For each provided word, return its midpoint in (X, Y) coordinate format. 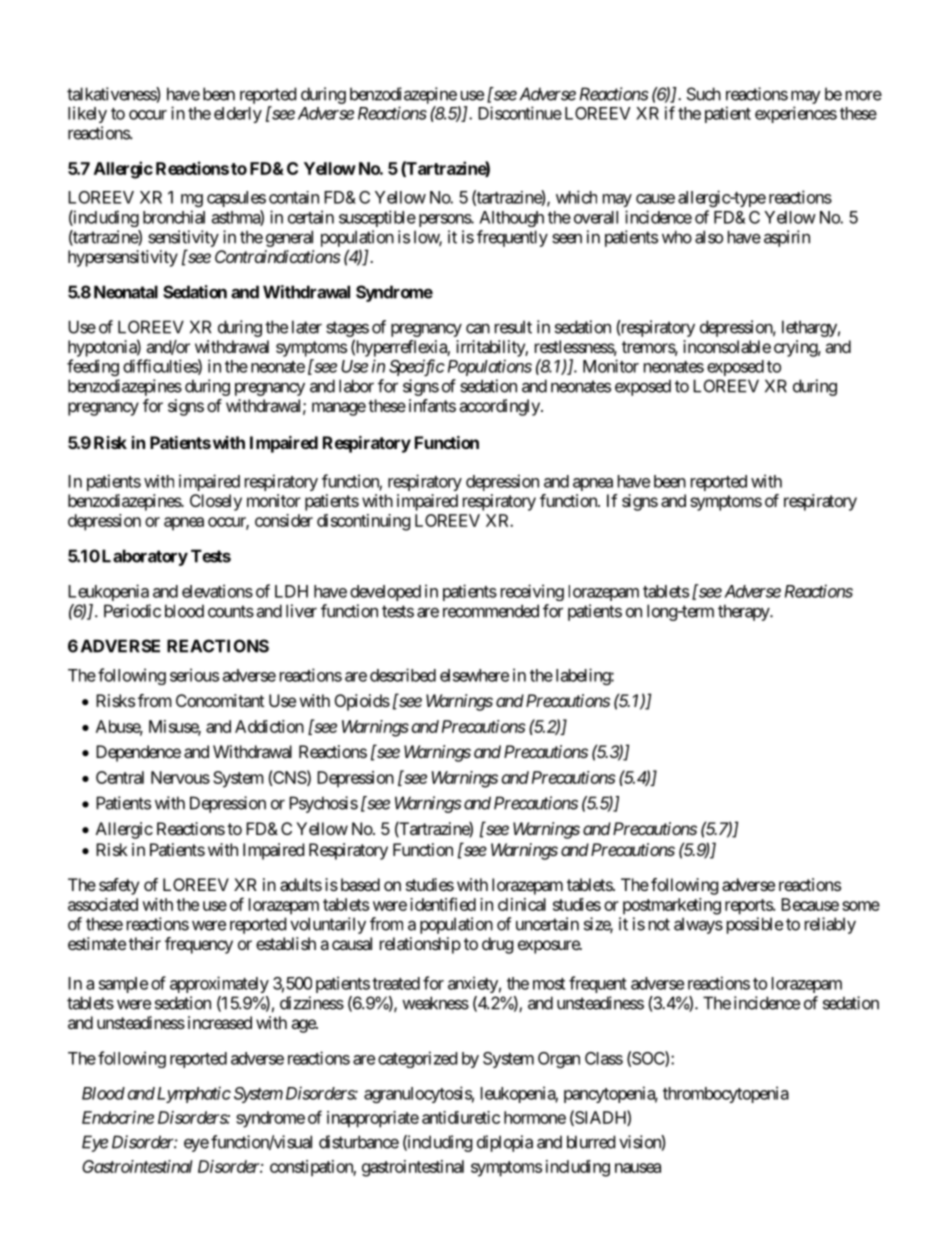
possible (755, 925)
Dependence (138, 753)
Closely (216, 502)
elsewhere (474, 675)
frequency (199, 945)
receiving (532, 592)
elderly (238, 115)
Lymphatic (192, 1094)
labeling (584, 676)
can (478, 328)
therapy (744, 612)
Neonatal (126, 292)
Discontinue (520, 113)
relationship (420, 945)
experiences (796, 114)
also (709, 237)
